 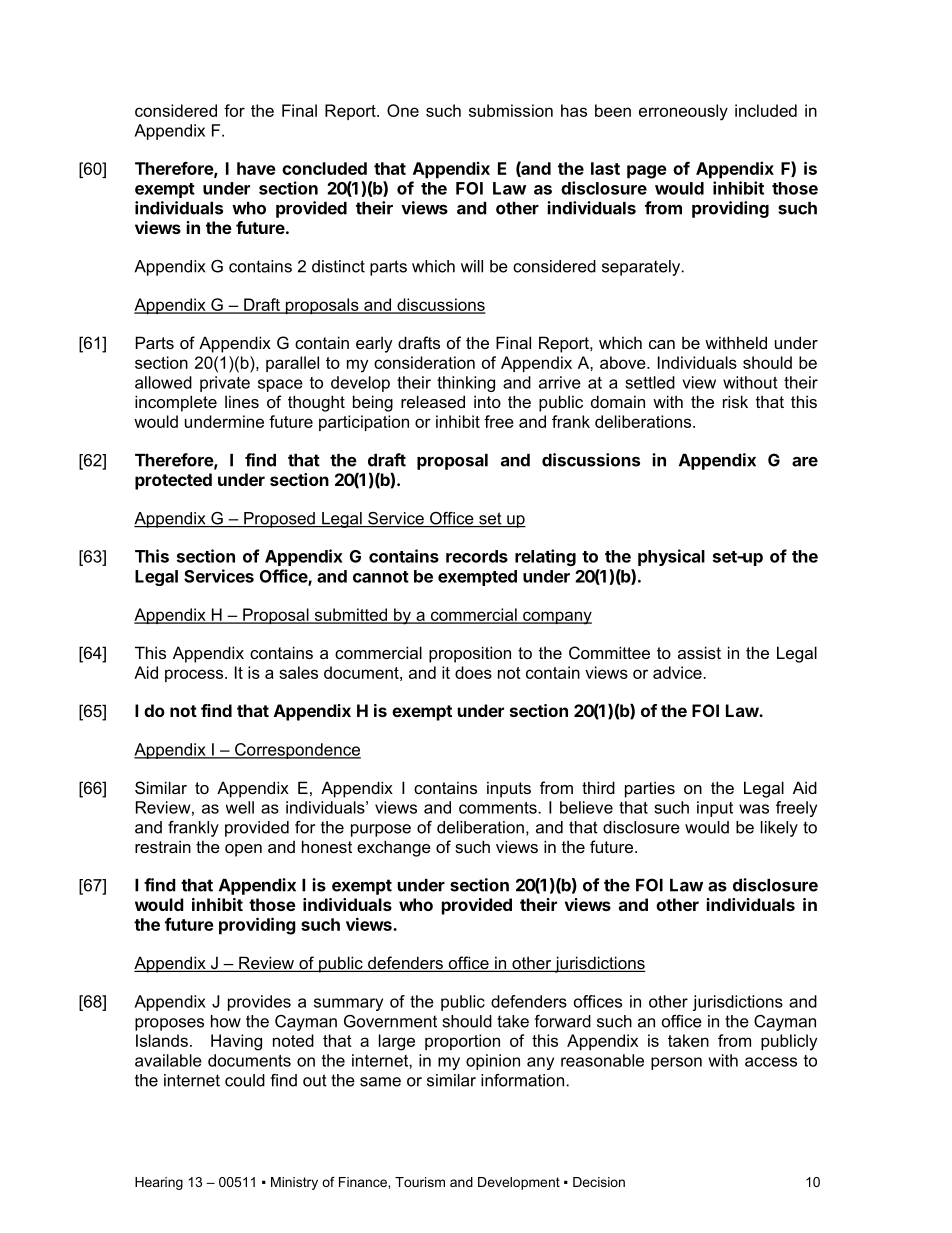 I want to click on Correspondence, so click(x=297, y=751).
